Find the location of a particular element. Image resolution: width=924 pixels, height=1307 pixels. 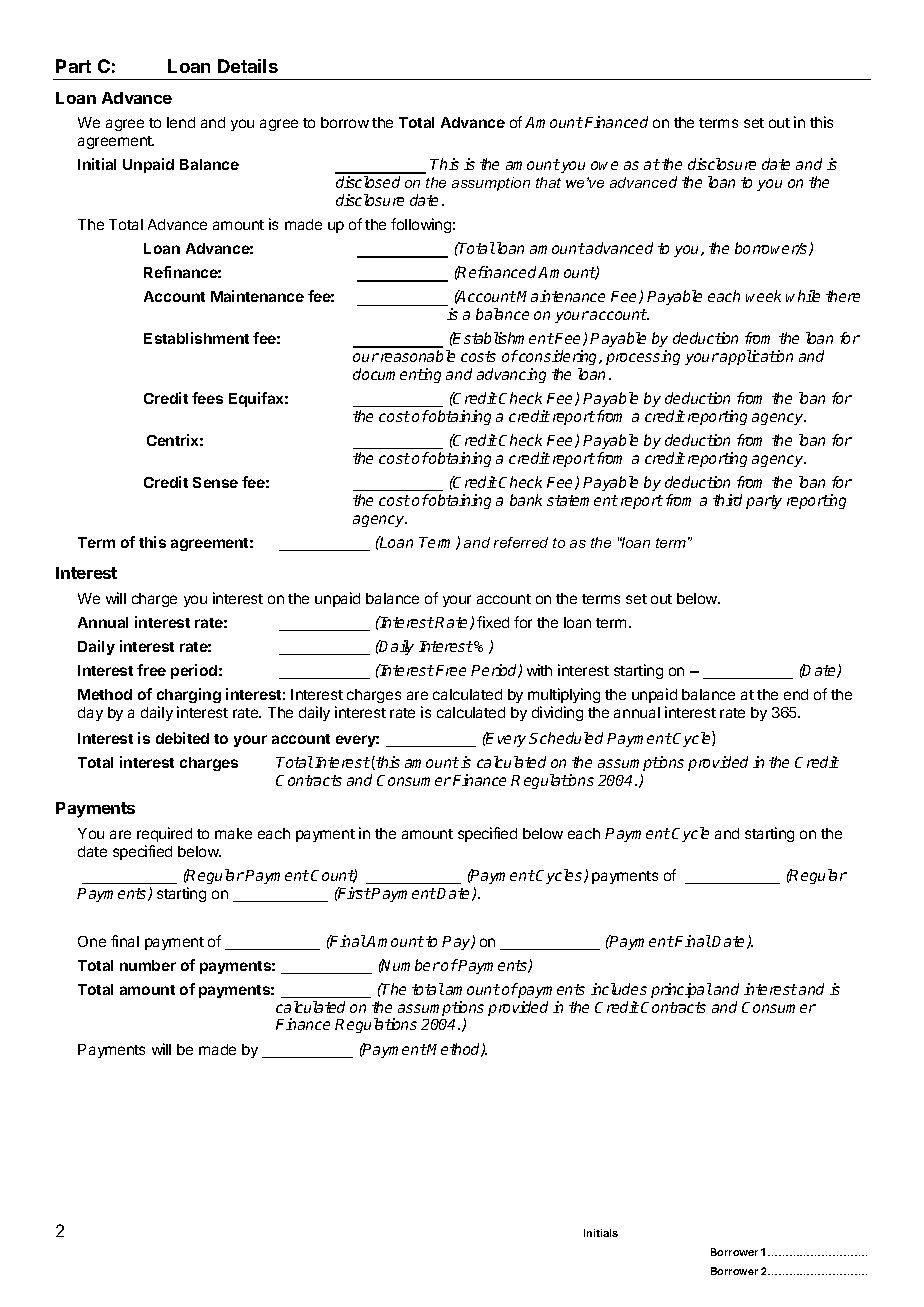

application is located at coordinates (756, 357).
